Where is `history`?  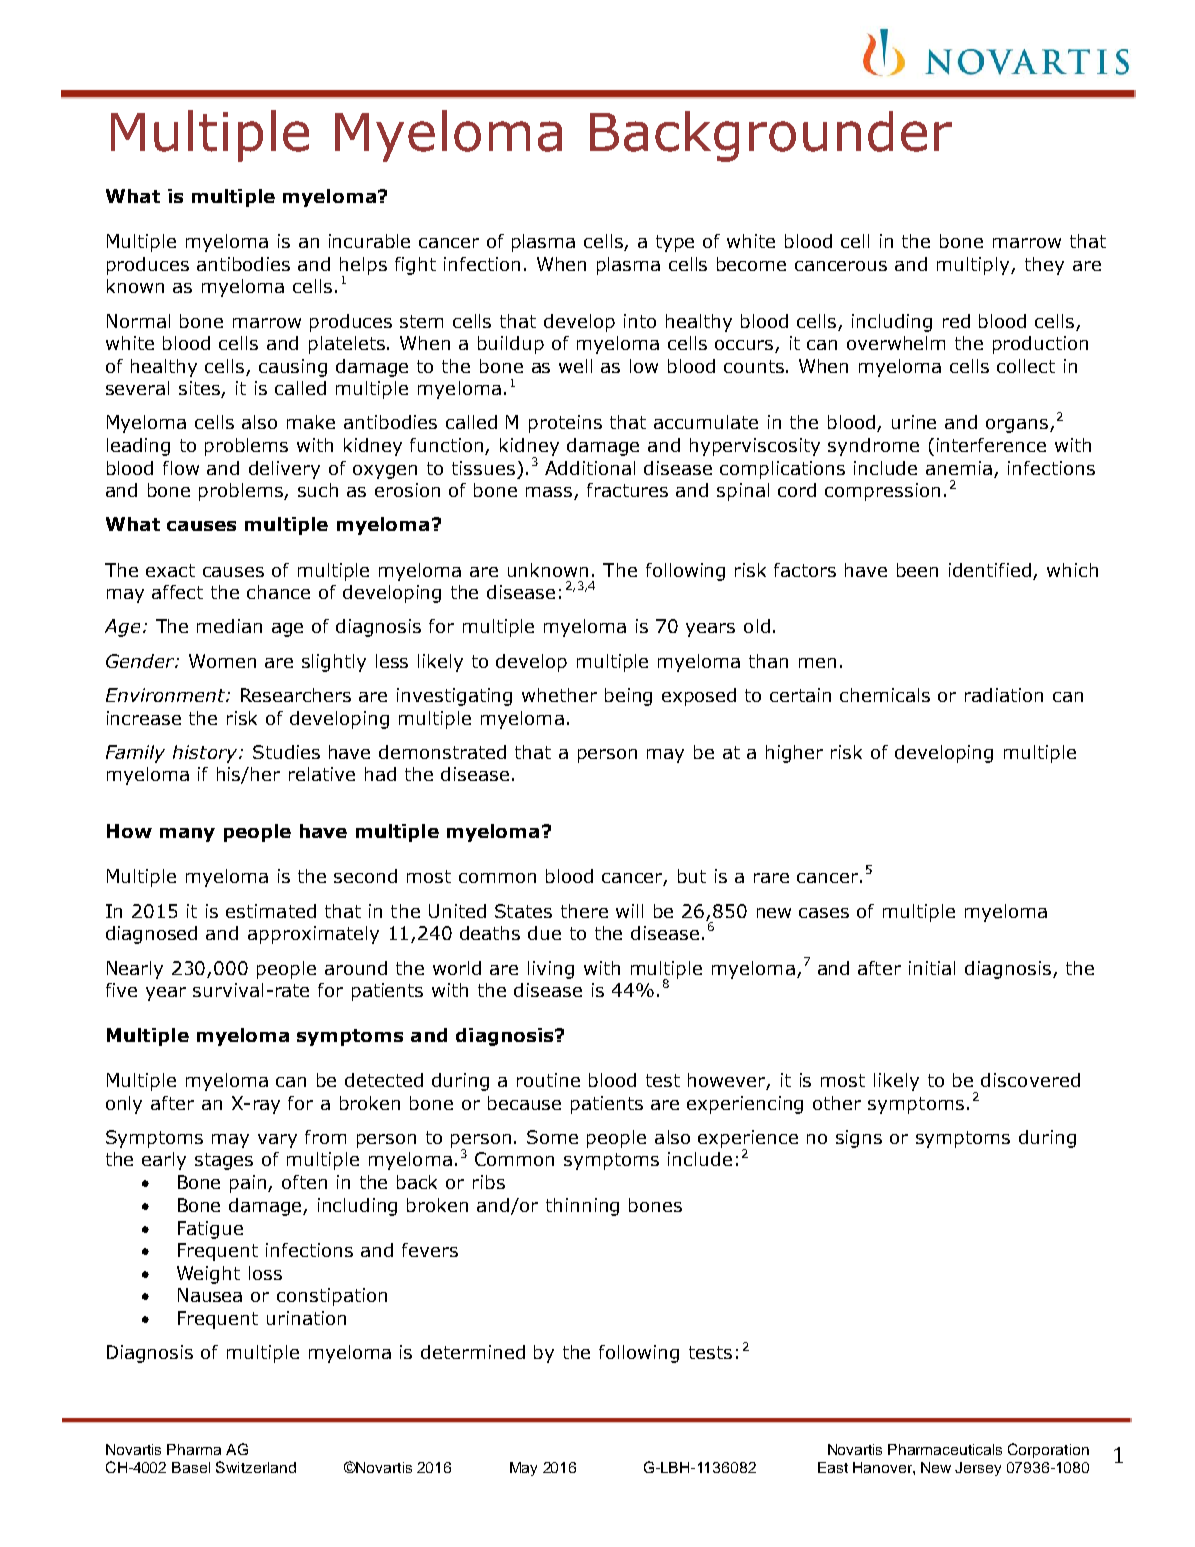 history is located at coordinates (206, 754).
